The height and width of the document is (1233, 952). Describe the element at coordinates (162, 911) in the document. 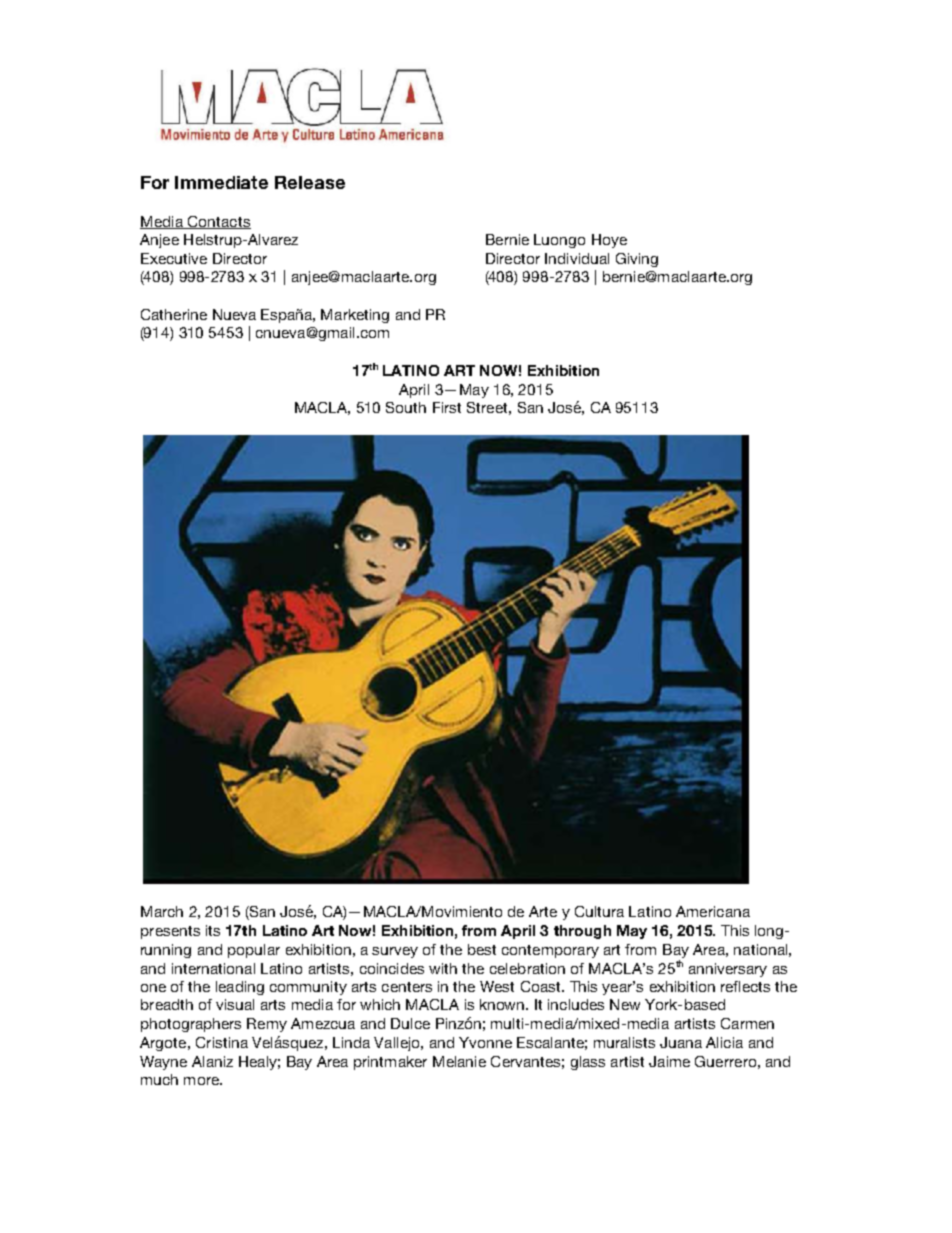

I see `March` at that location.
